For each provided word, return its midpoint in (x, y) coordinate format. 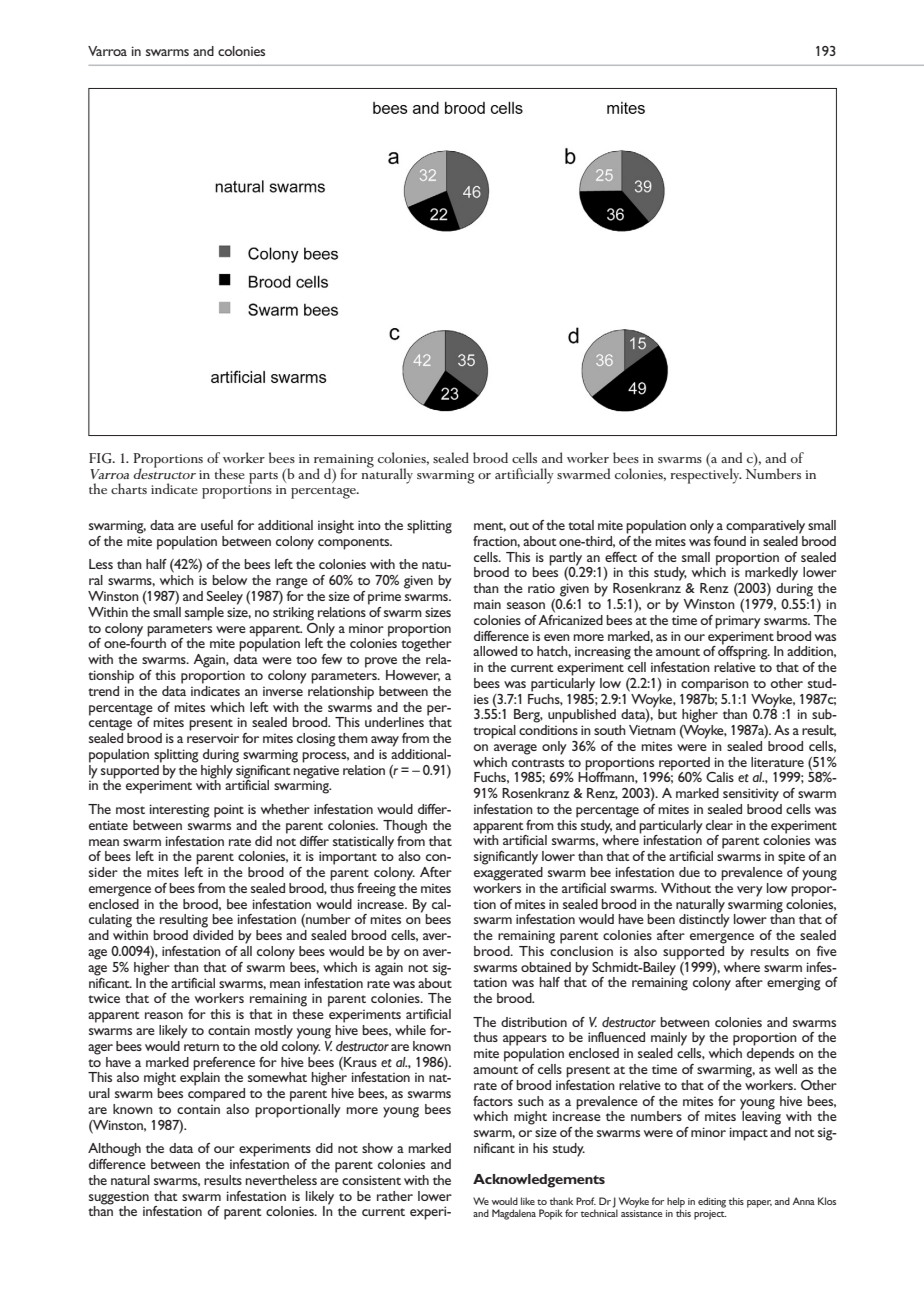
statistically (363, 843)
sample (204, 614)
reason (164, 1015)
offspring (744, 651)
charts (129, 488)
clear (719, 825)
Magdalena (514, 1214)
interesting (180, 811)
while (410, 1030)
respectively (706, 475)
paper (759, 1204)
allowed (495, 651)
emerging (794, 984)
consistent (371, 1180)
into (369, 525)
